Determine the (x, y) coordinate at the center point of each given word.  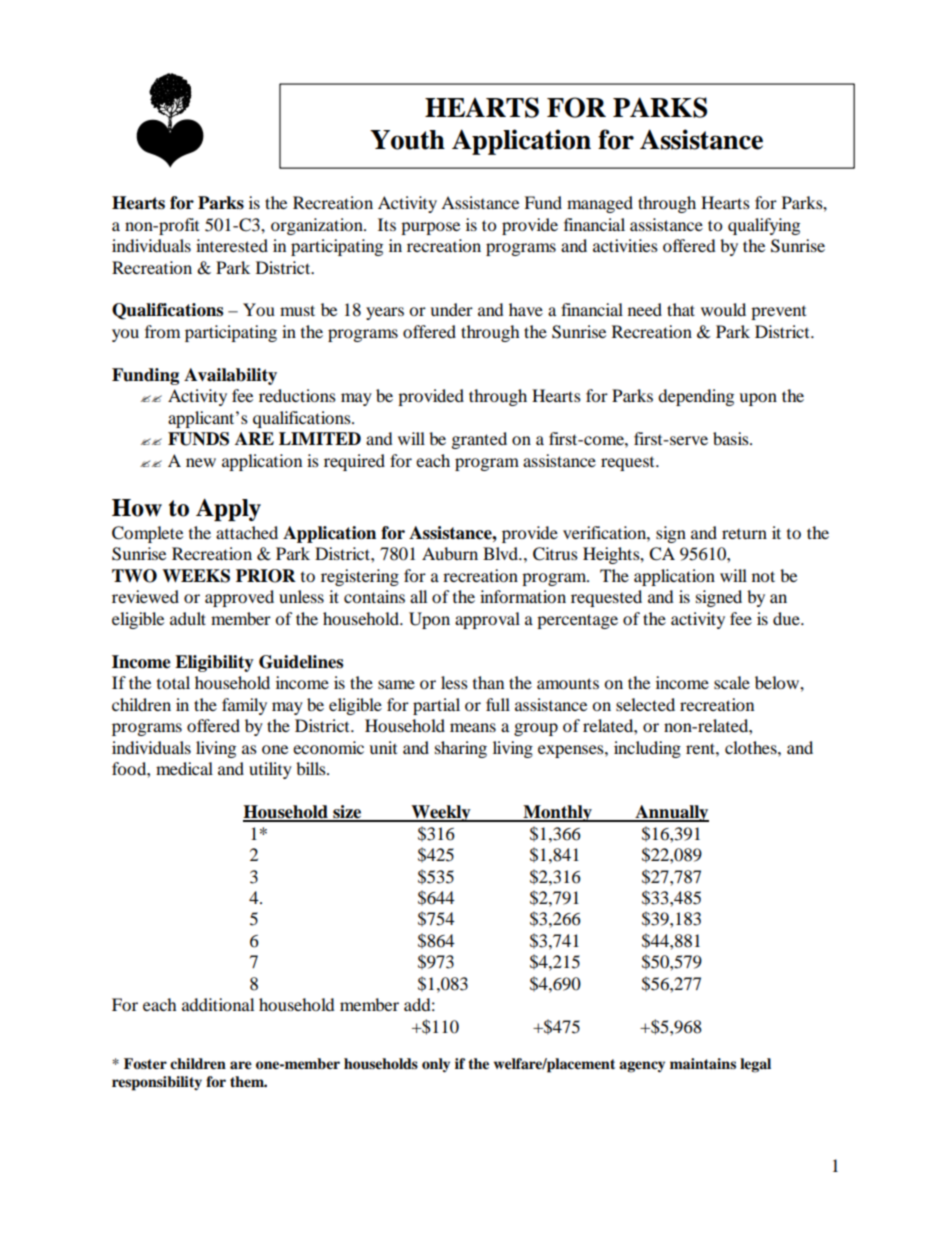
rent (701, 748)
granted (479, 440)
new (201, 462)
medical (184, 768)
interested (232, 245)
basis (732, 438)
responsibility (157, 1083)
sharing (461, 749)
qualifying (764, 226)
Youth (407, 140)
